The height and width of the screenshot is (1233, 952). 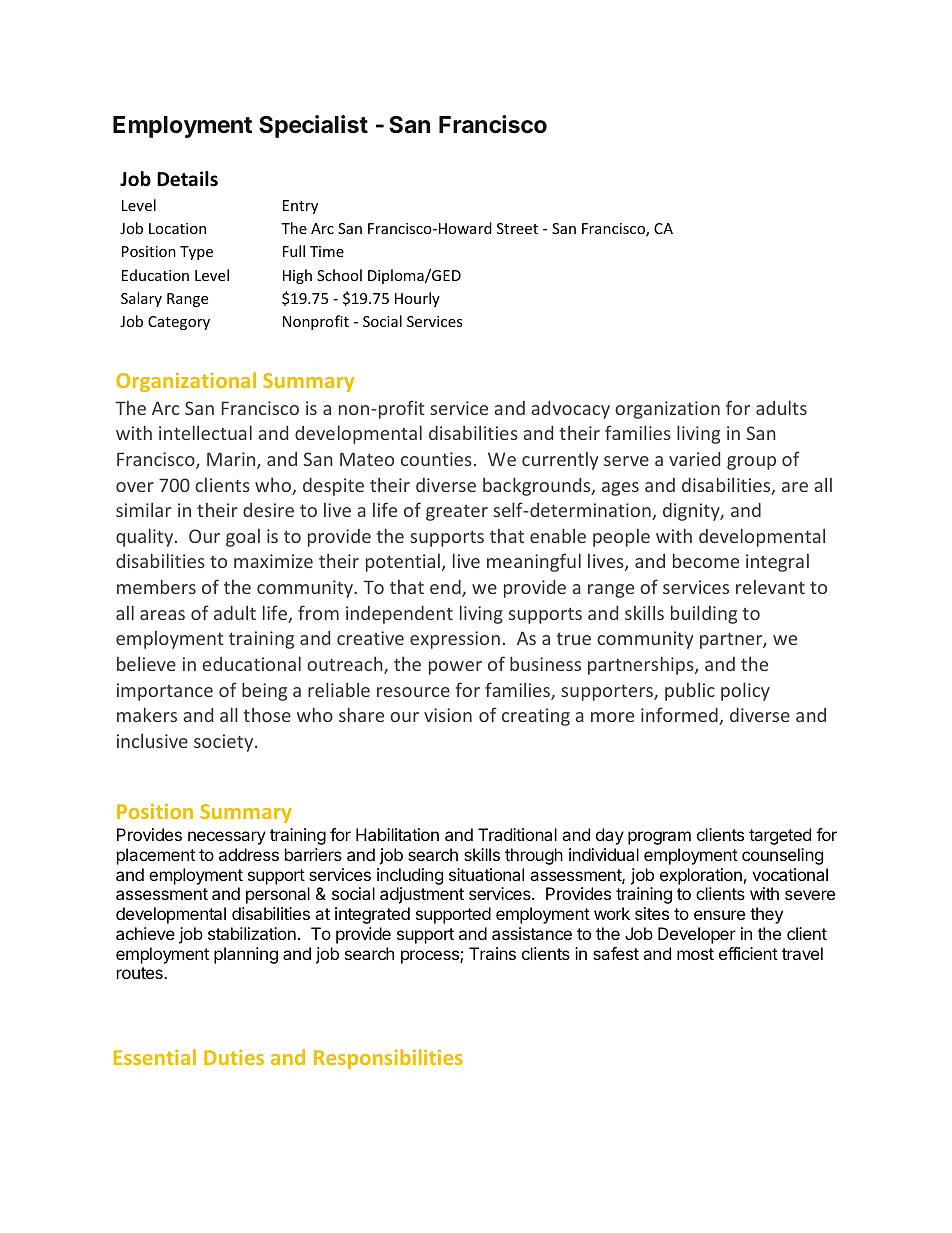 I want to click on varied, so click(x=694, y=459).
